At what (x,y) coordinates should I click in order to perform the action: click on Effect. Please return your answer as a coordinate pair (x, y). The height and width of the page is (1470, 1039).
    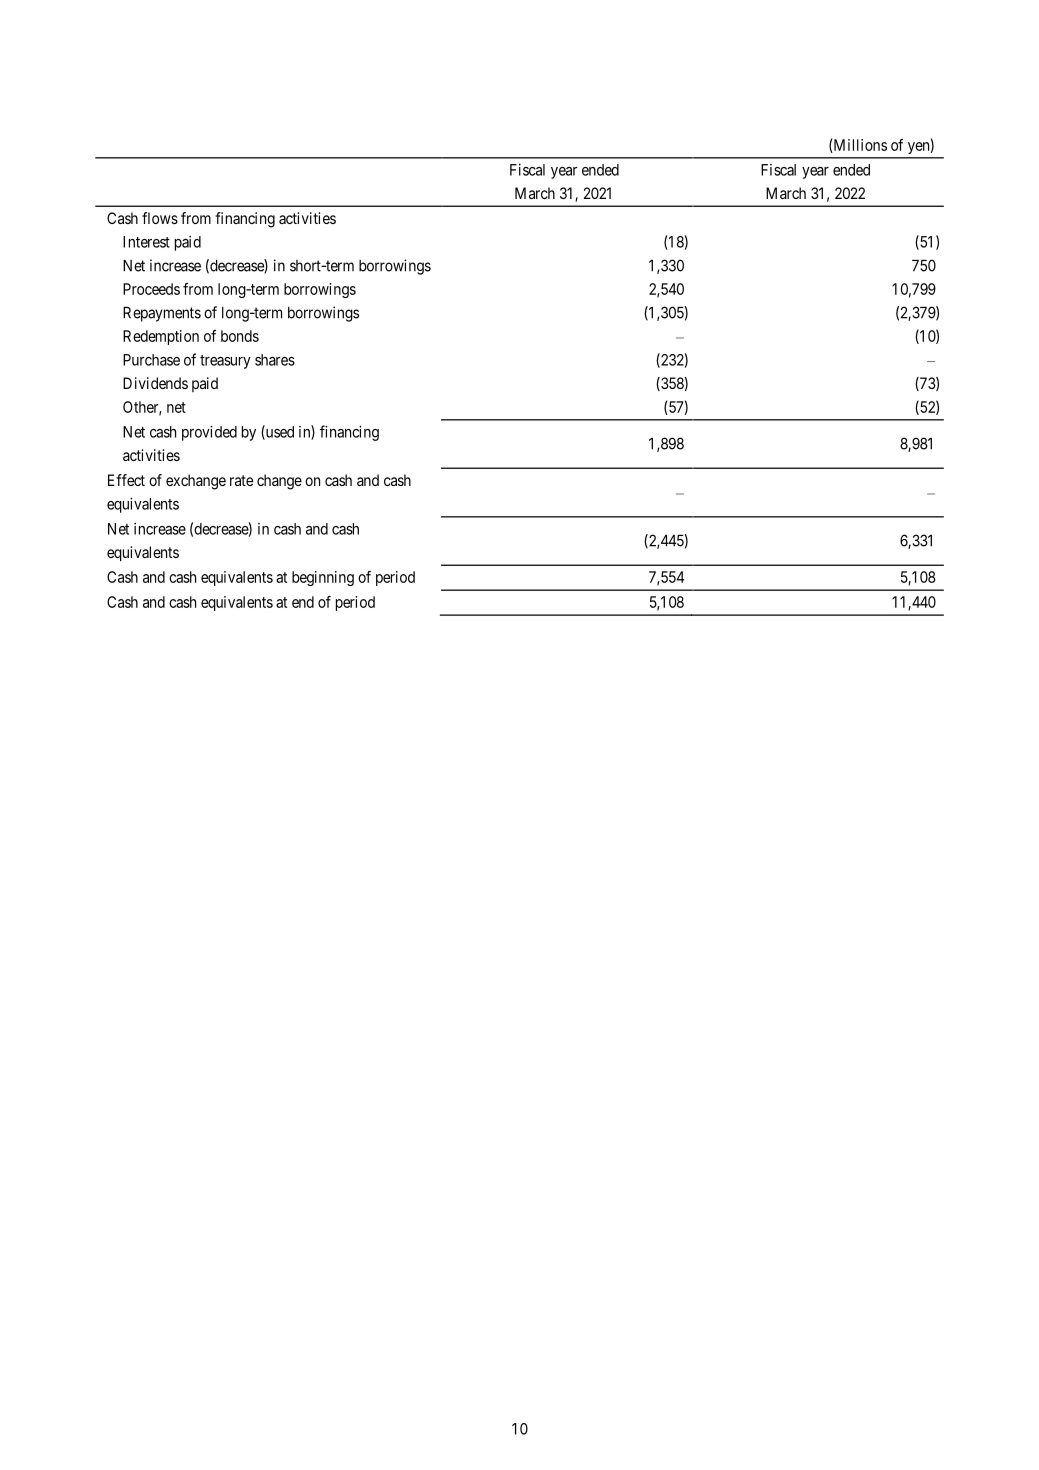
    Looking at the image, I should click on (126, 480).
